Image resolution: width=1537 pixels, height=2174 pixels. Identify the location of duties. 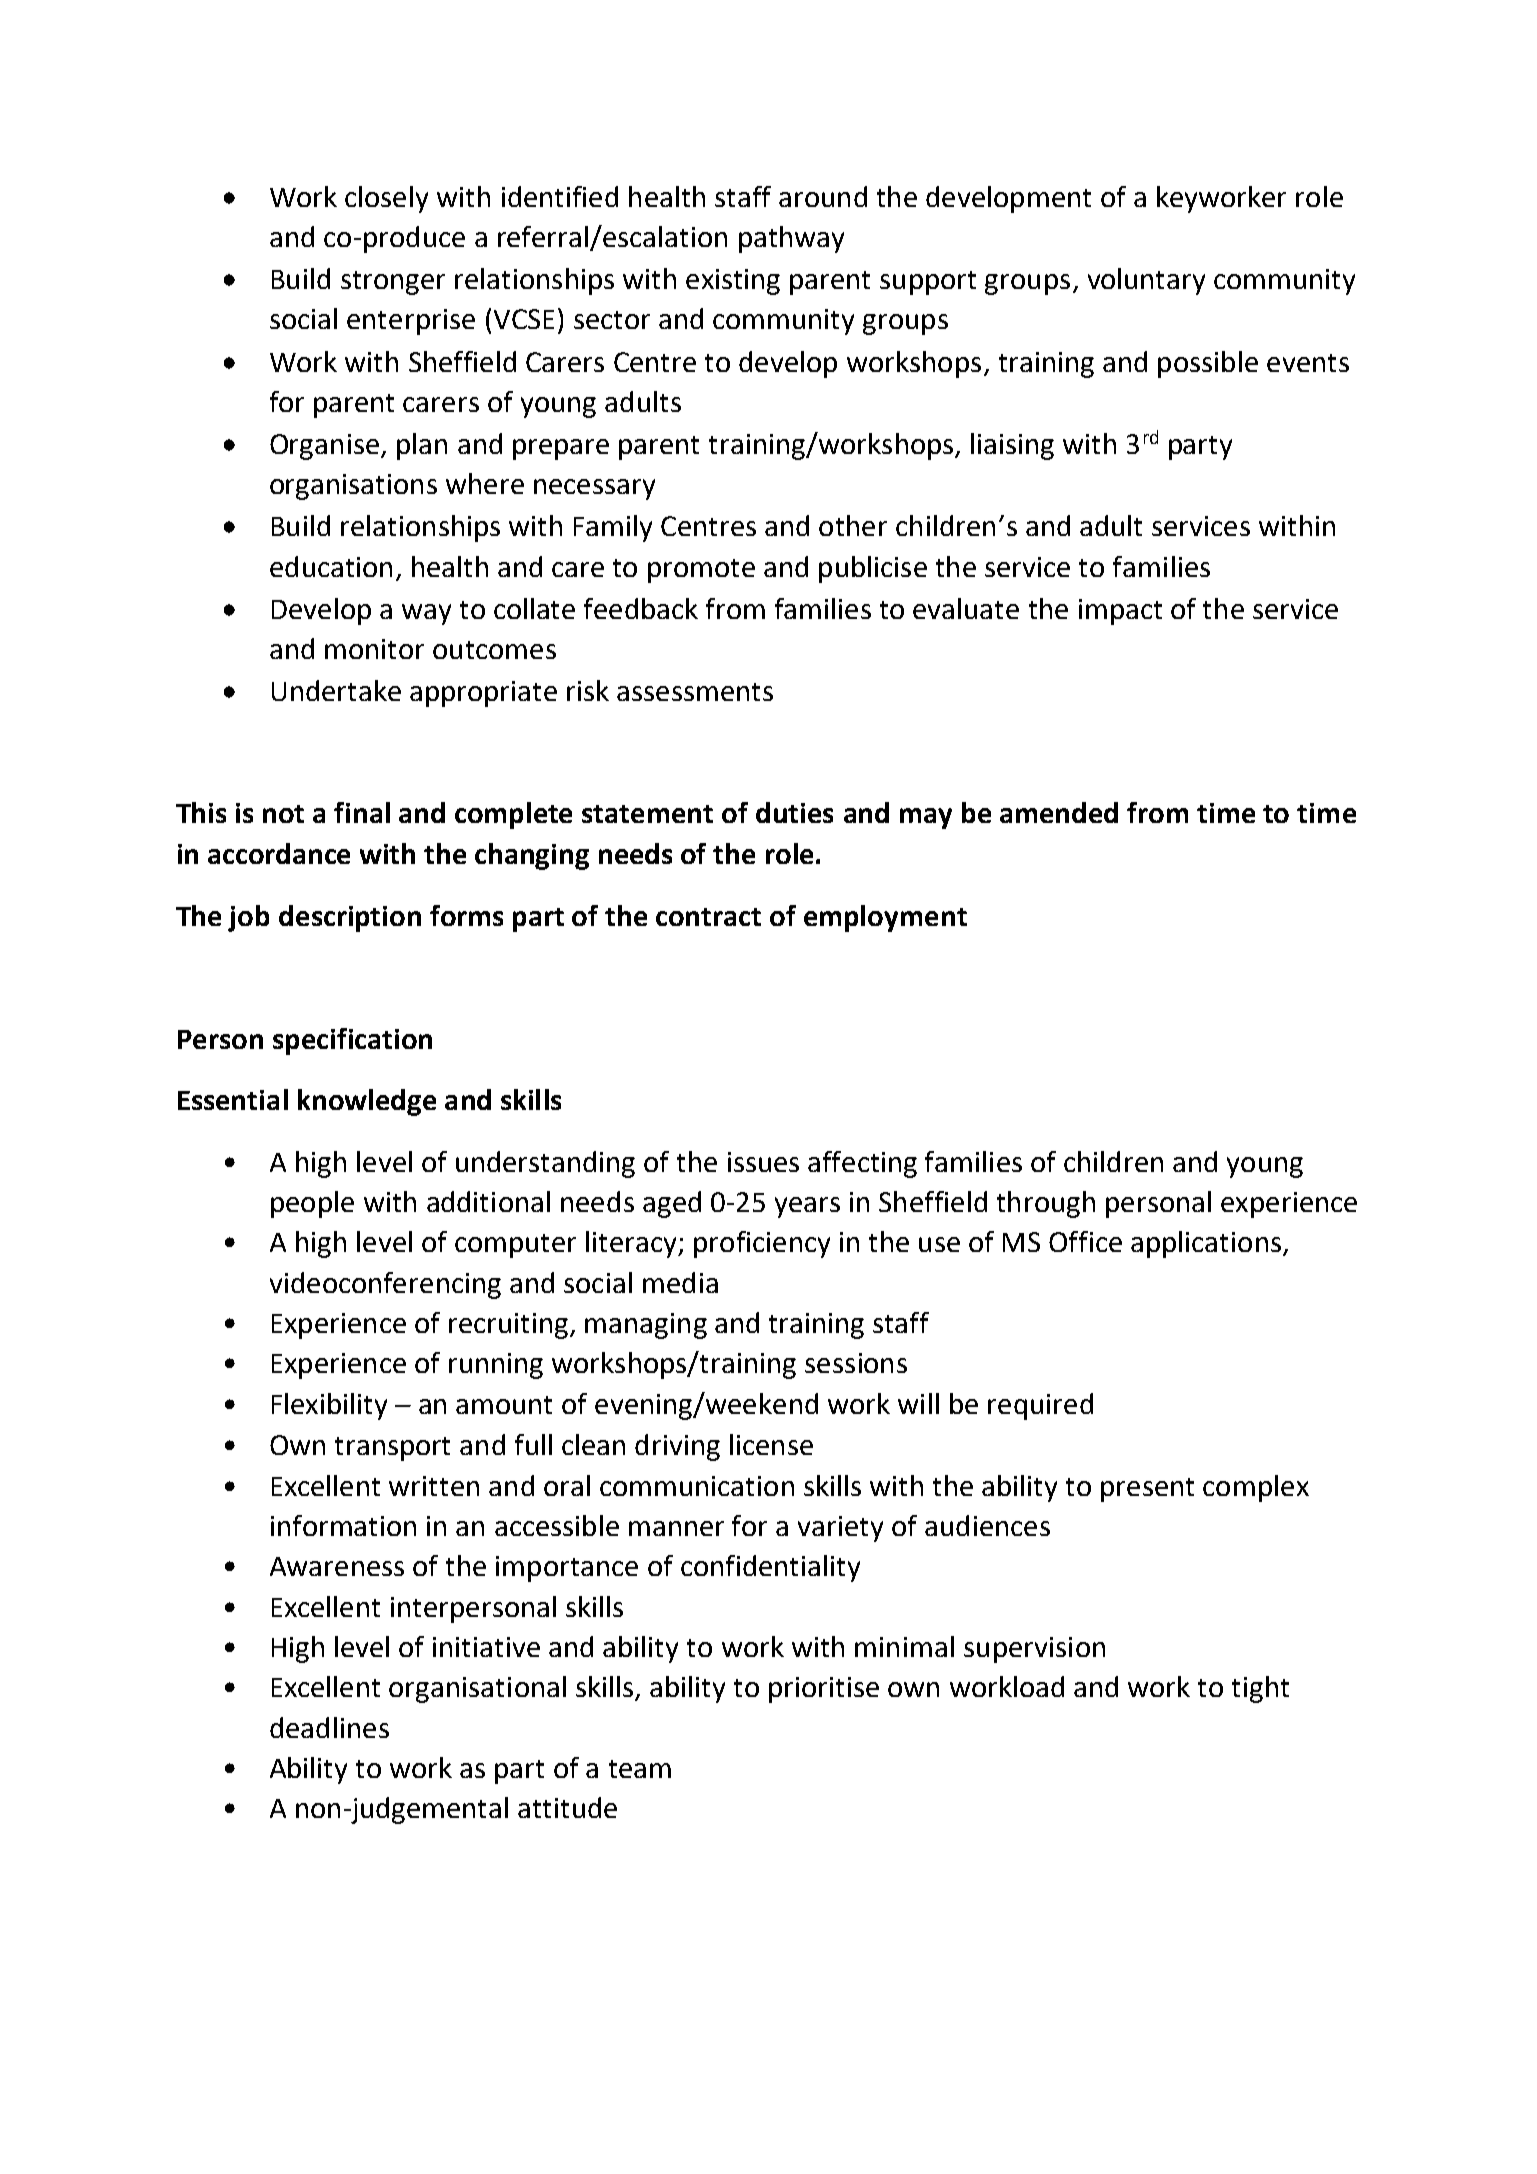
(794, 812).
